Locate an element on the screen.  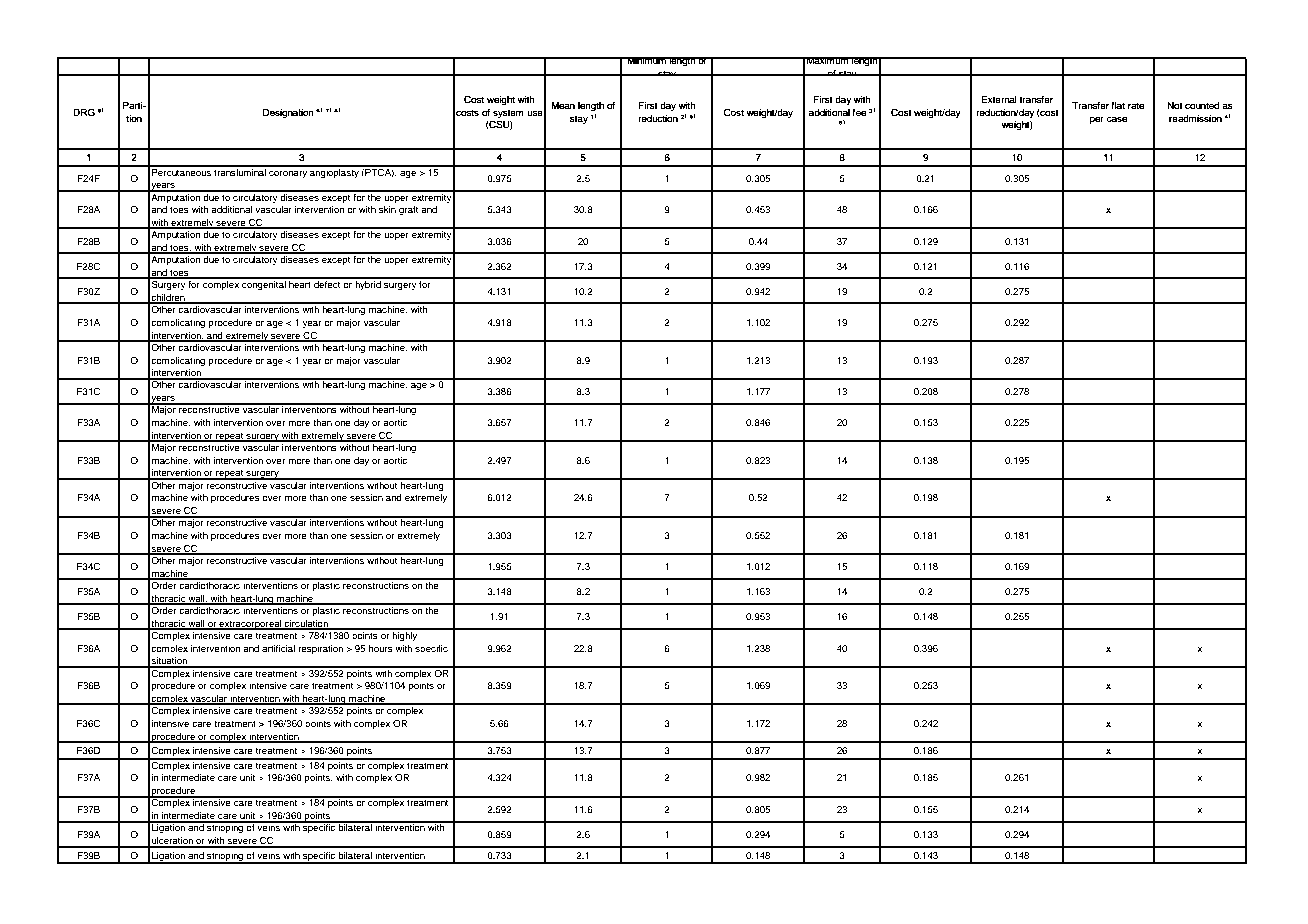
Mean is located at coordinates (563, 105).
